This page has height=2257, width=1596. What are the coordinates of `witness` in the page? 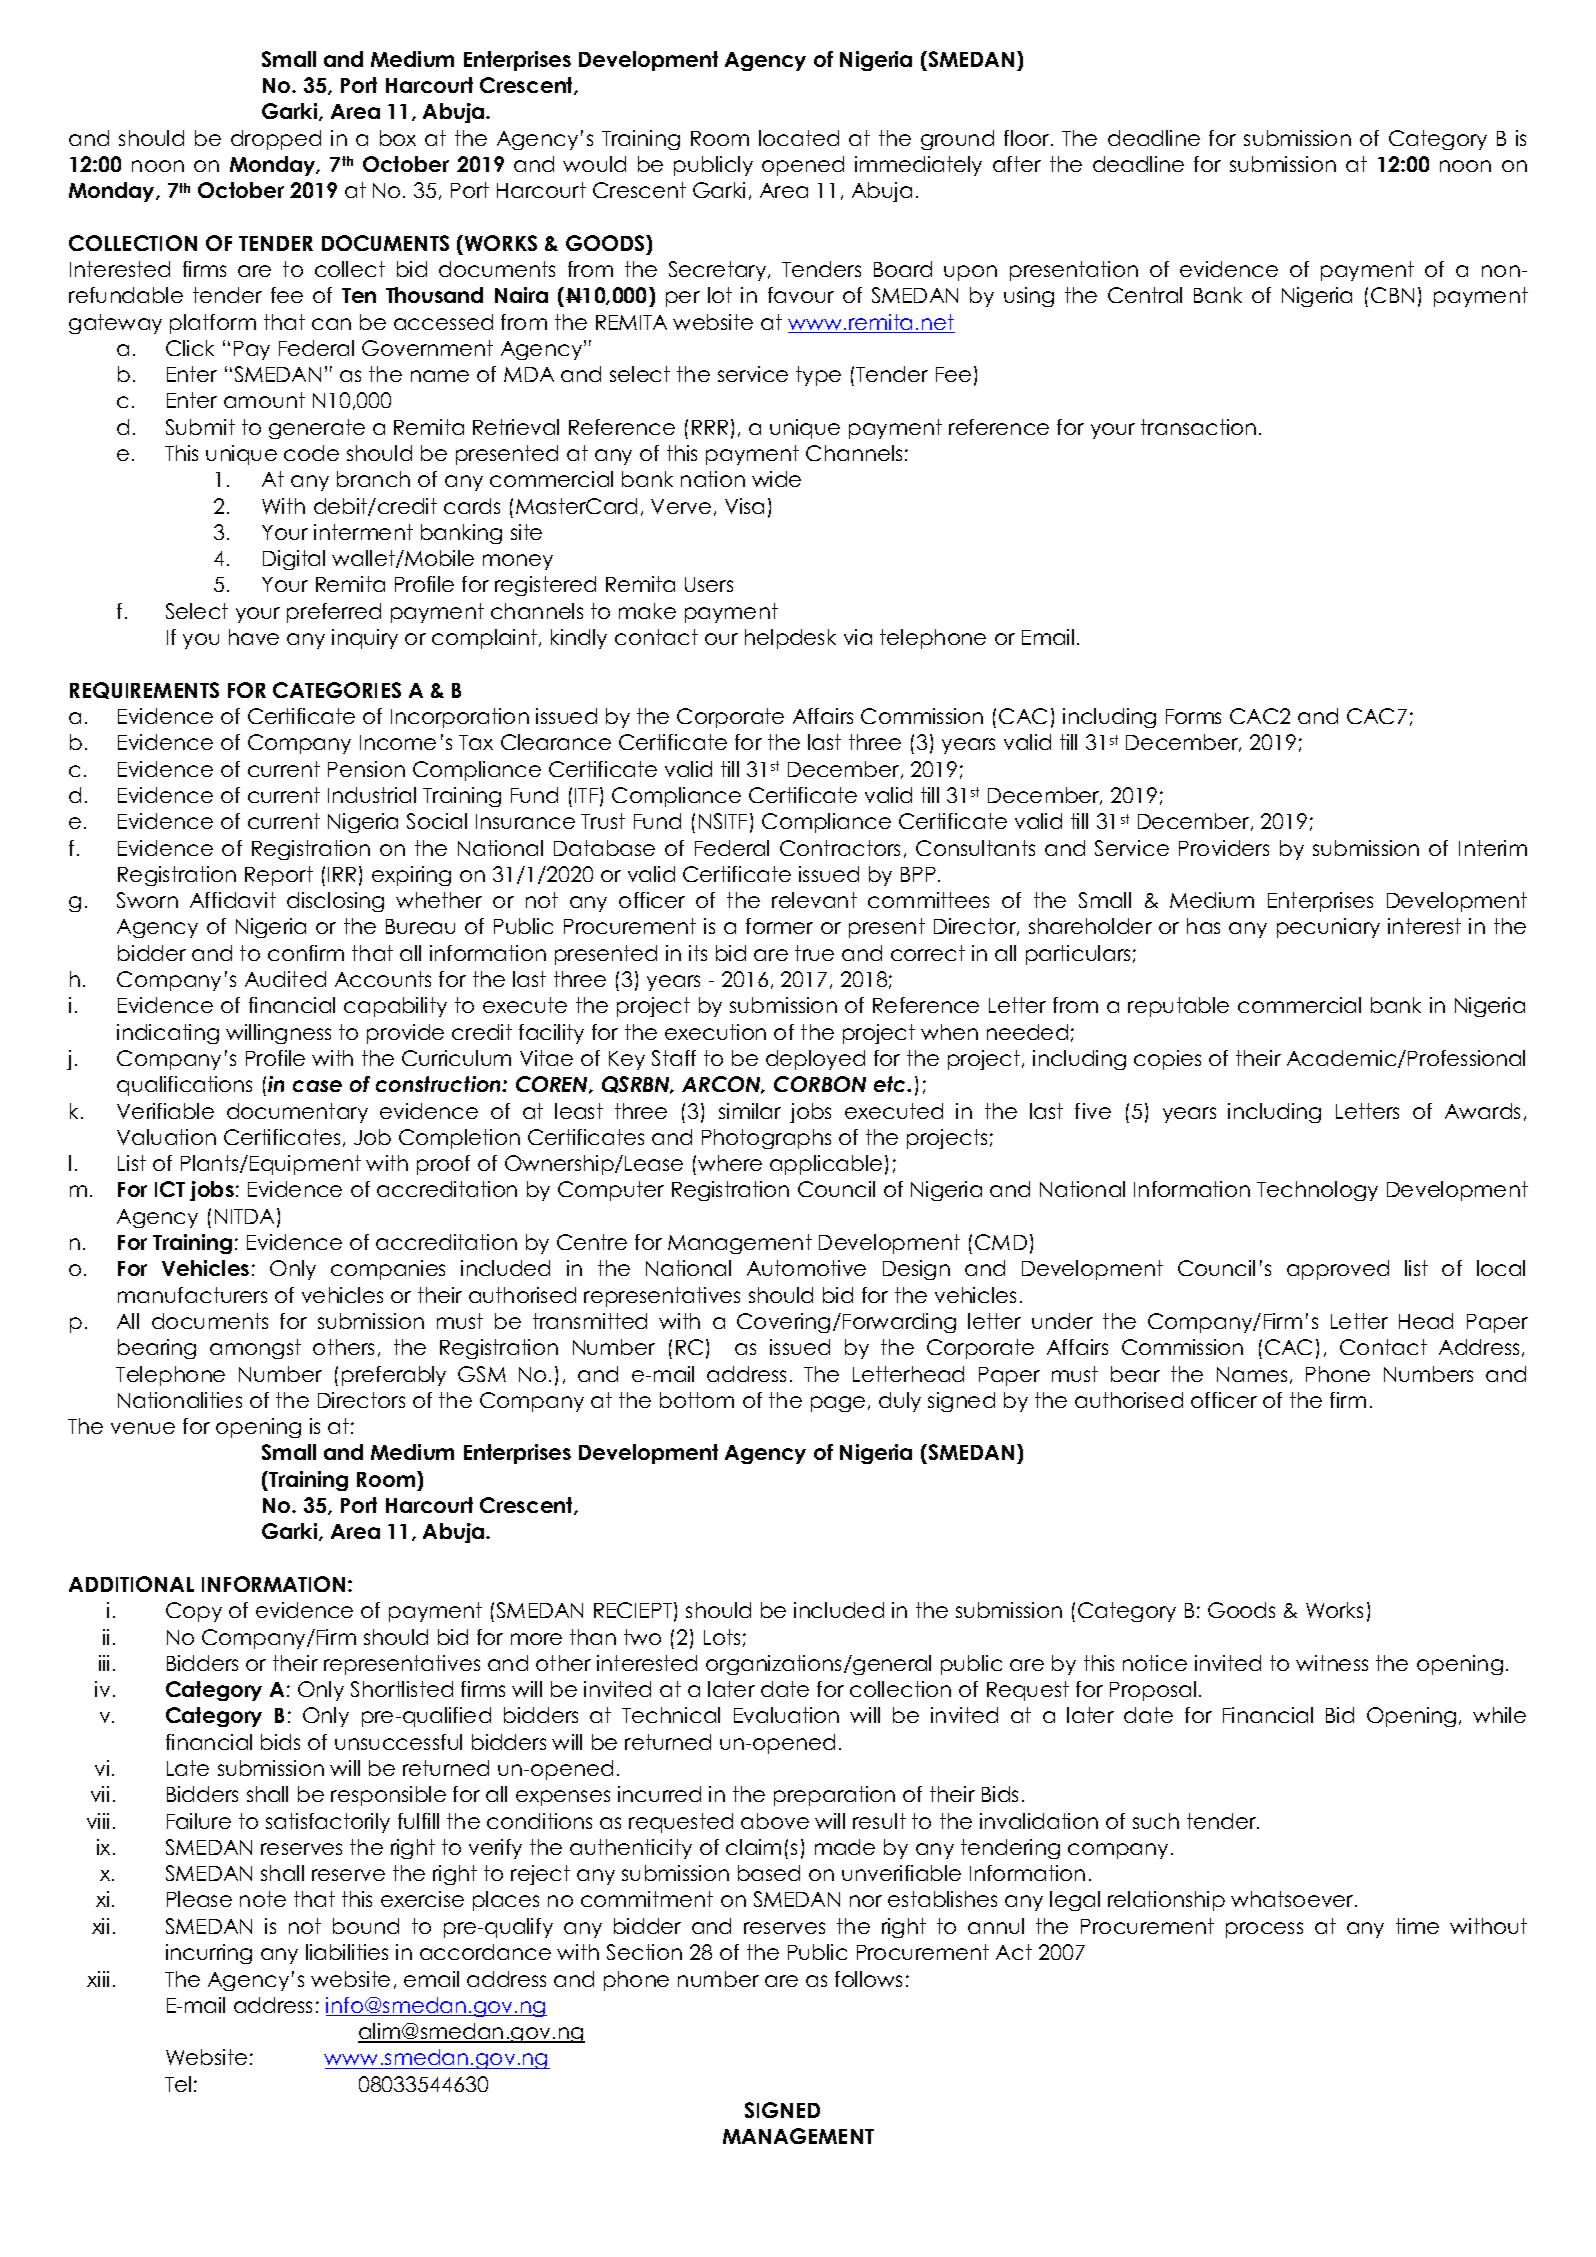 It's located at (1332, 1663).
